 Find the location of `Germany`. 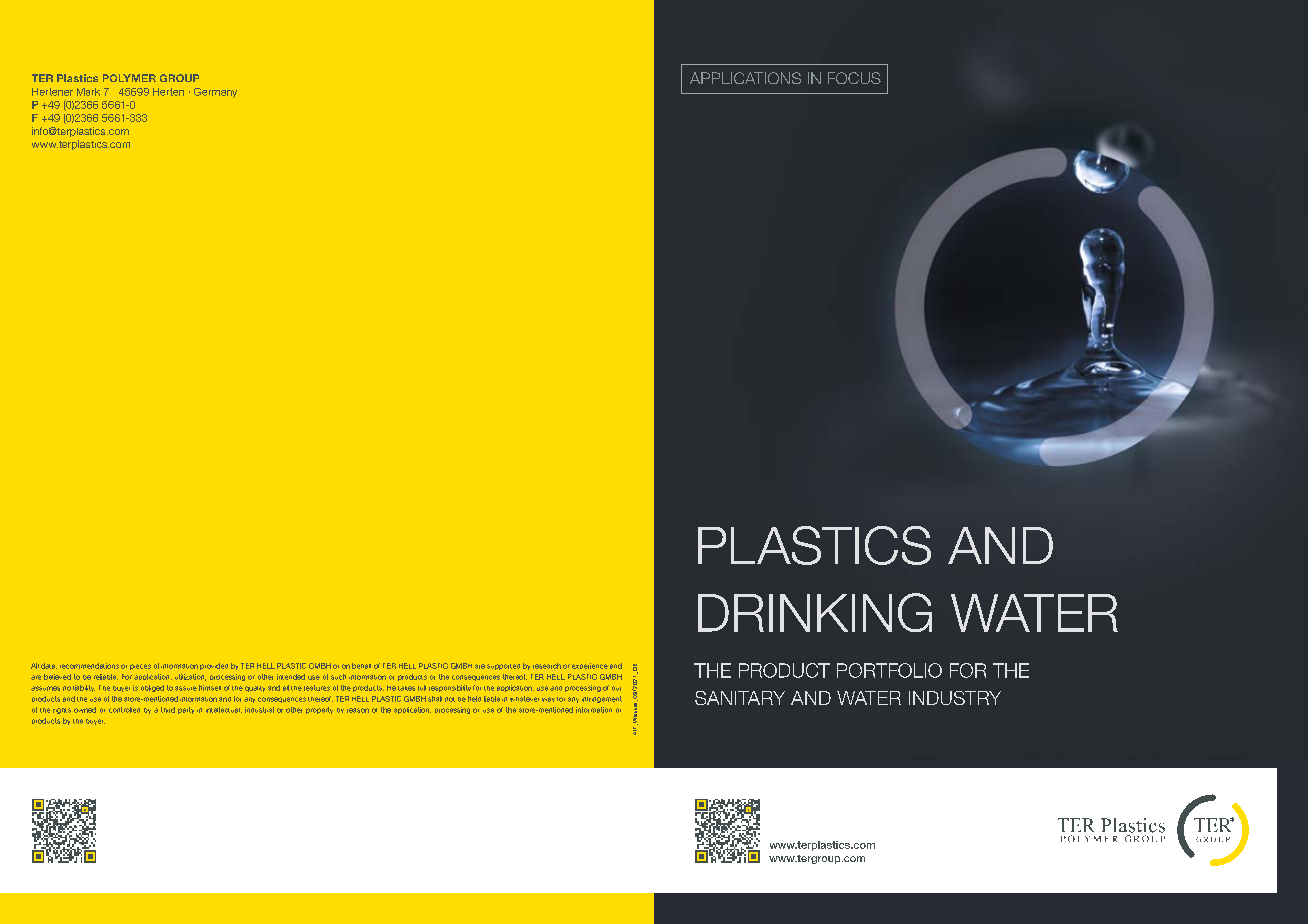

Germany is located at coordinates (215, 93).
